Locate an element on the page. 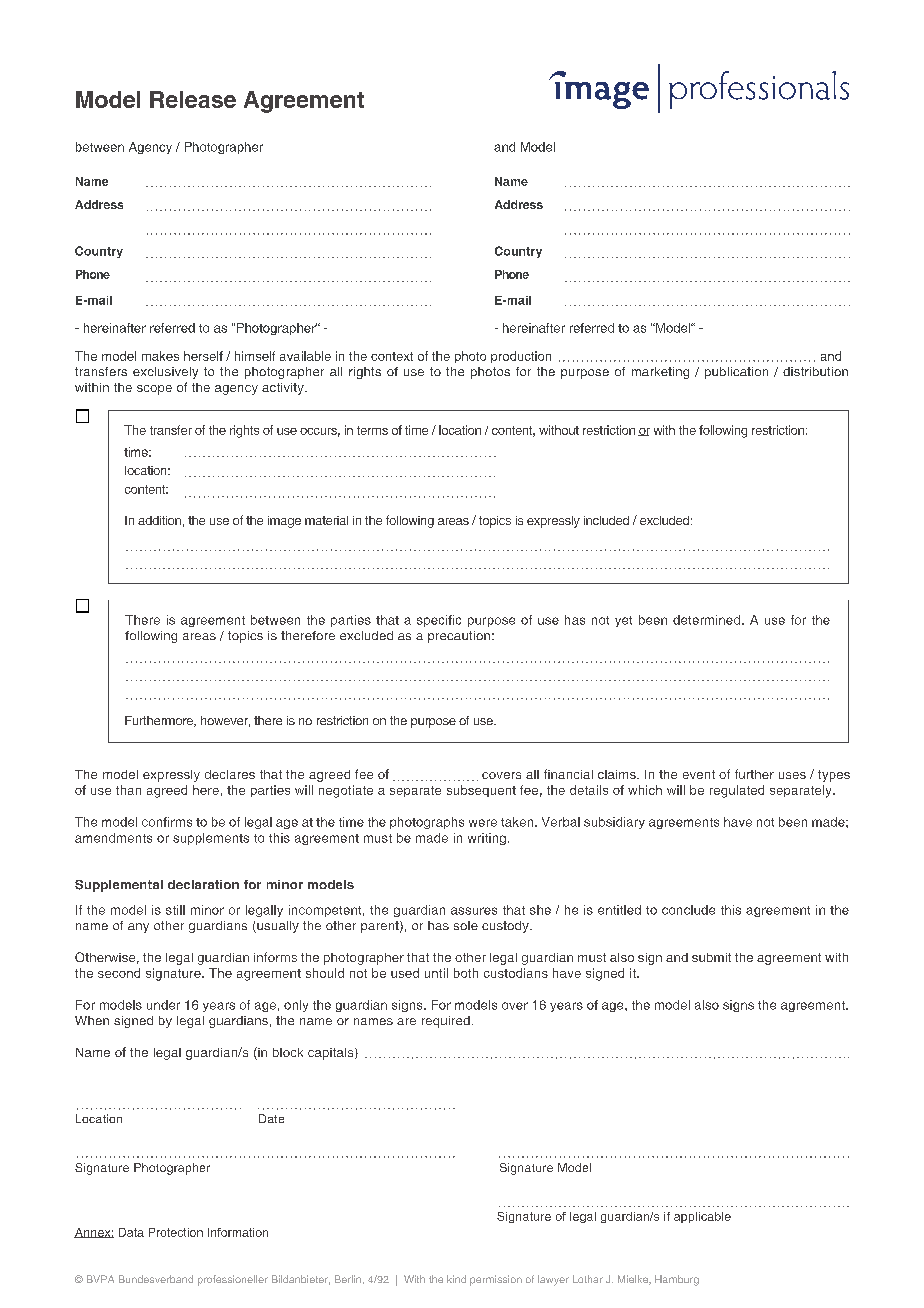 The image size is (924, 1308). determined is located at coordinates (706, 620).
